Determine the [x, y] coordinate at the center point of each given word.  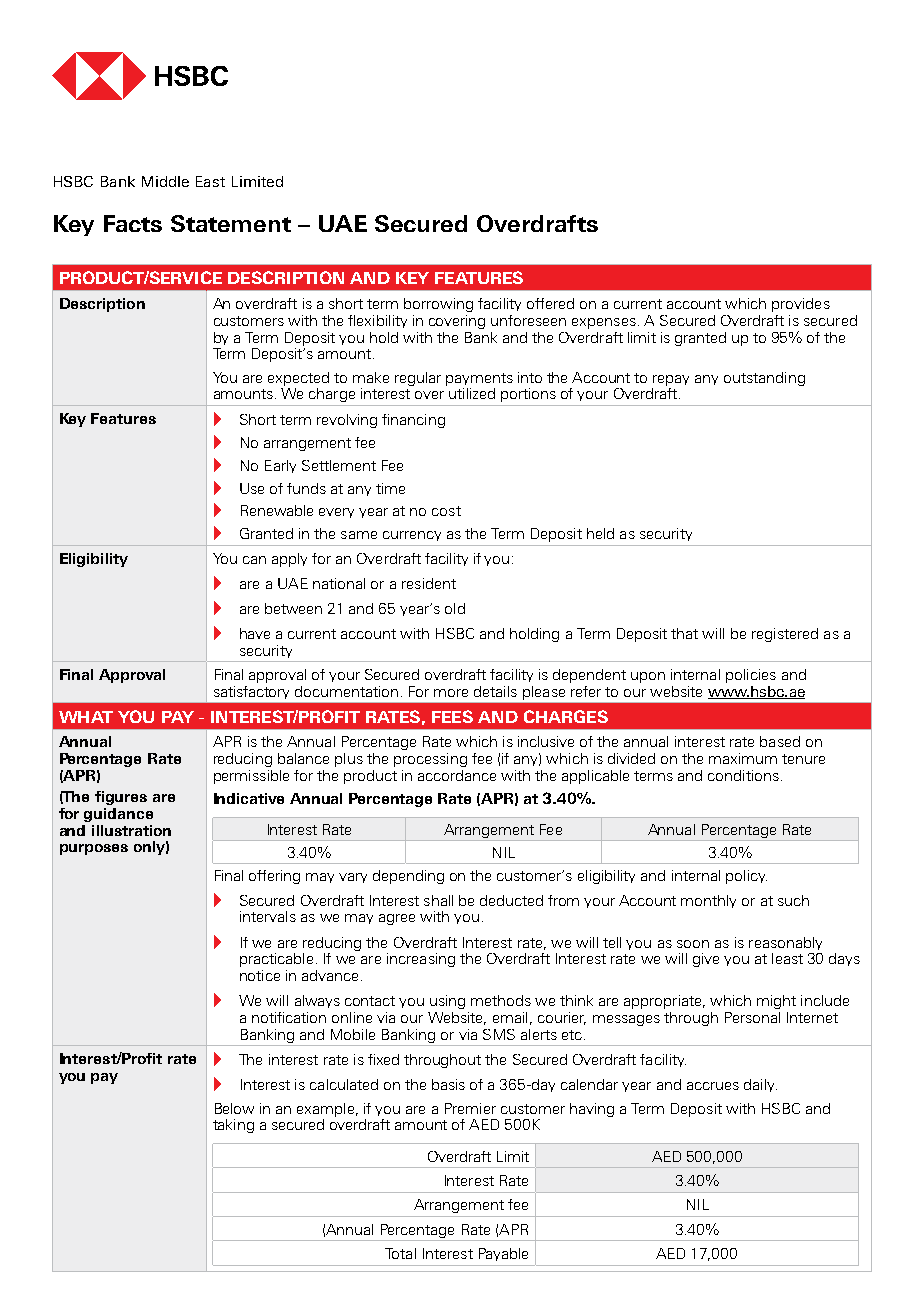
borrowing [438, 305]
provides [801, 305]
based [780, 741]
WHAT [86, 717]
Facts [133, 223]
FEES [452, 716]
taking [233, 1126]
